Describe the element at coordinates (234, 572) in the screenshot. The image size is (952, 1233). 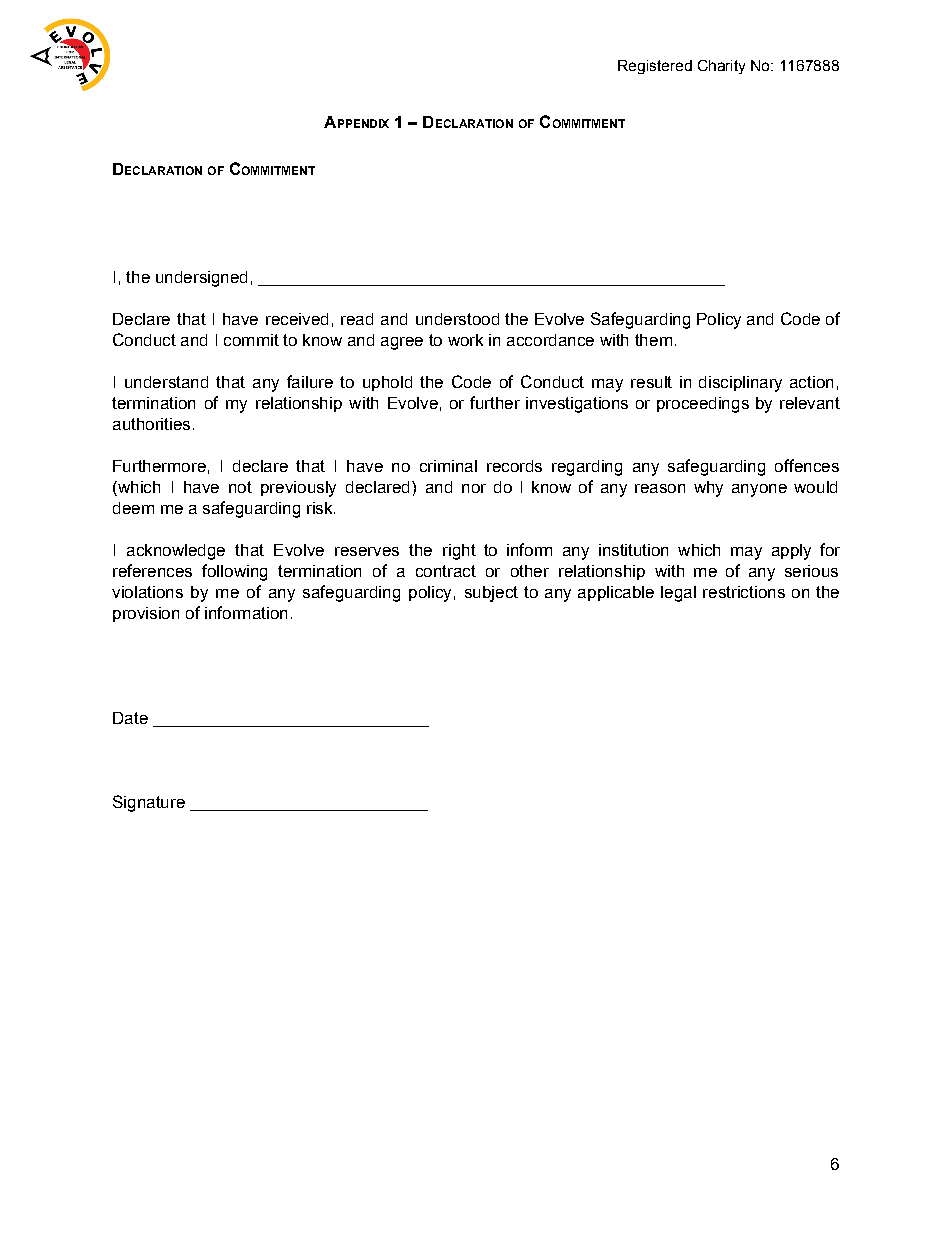
I see `following` at that location.
